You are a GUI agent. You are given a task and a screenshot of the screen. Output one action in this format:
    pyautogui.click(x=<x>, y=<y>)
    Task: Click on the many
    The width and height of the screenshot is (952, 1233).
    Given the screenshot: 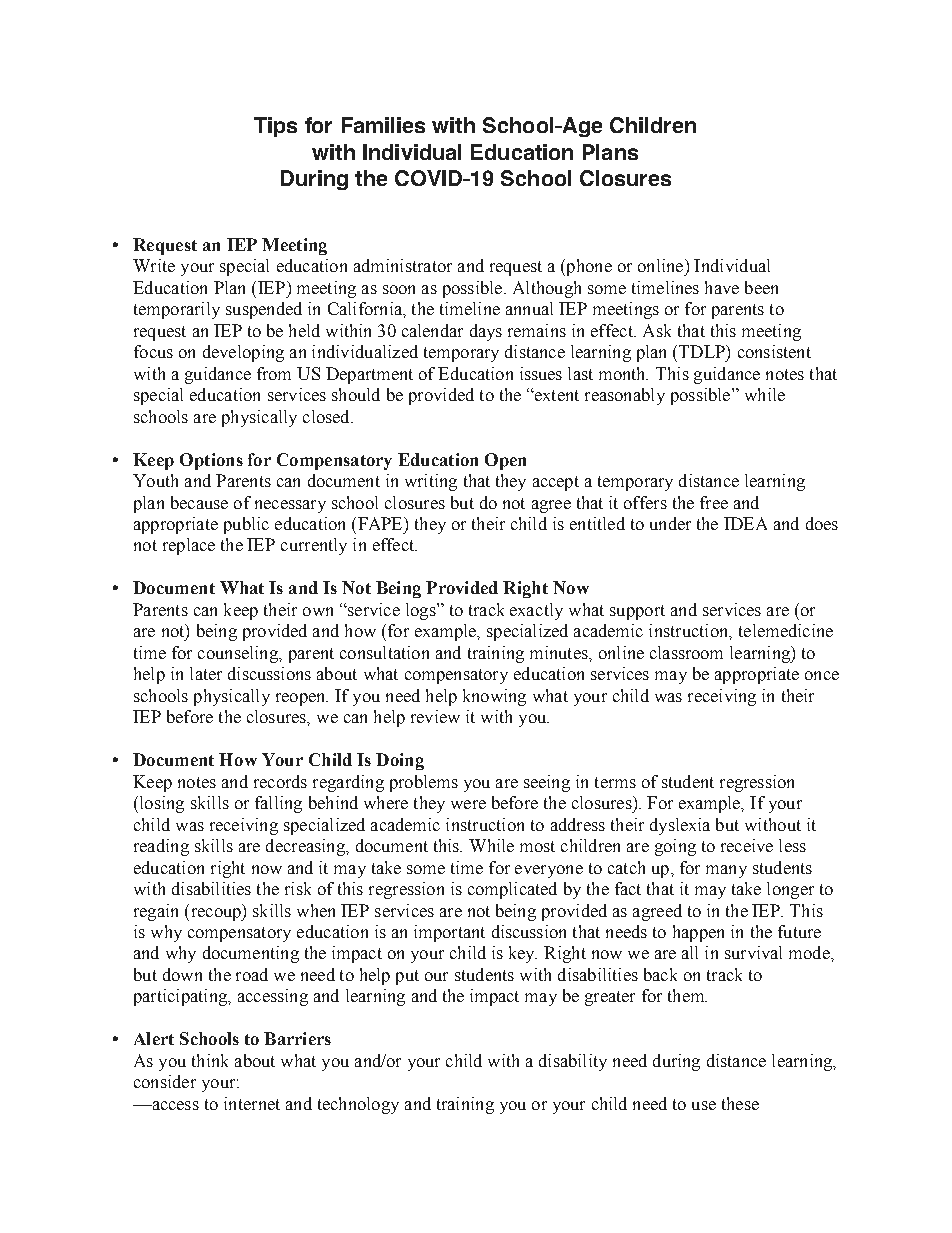 What is the action you would take?
    pyautogui.click(x=726, y=871)
